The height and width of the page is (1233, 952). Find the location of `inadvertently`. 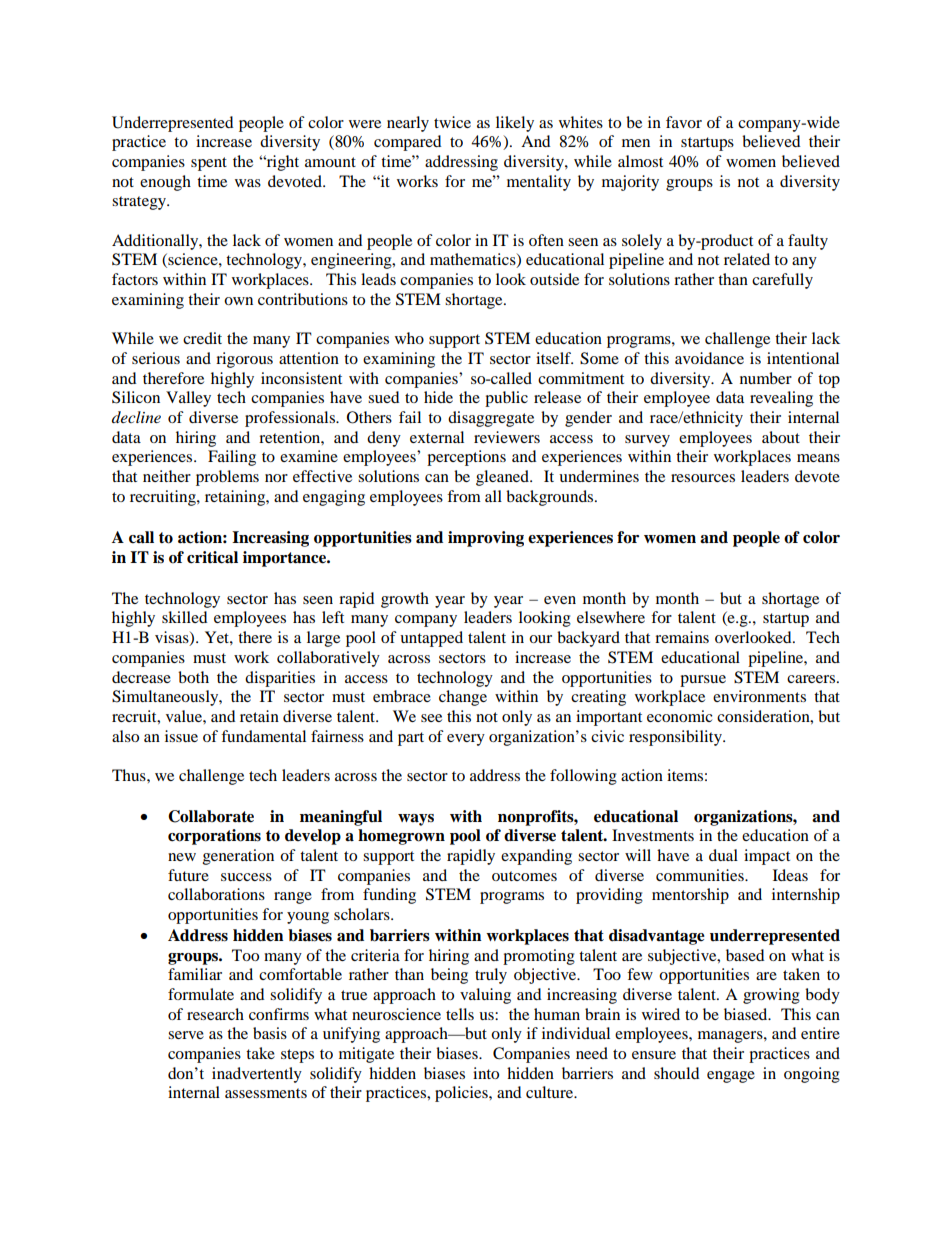

inadvertently is located at coordinates (257, 1075).
